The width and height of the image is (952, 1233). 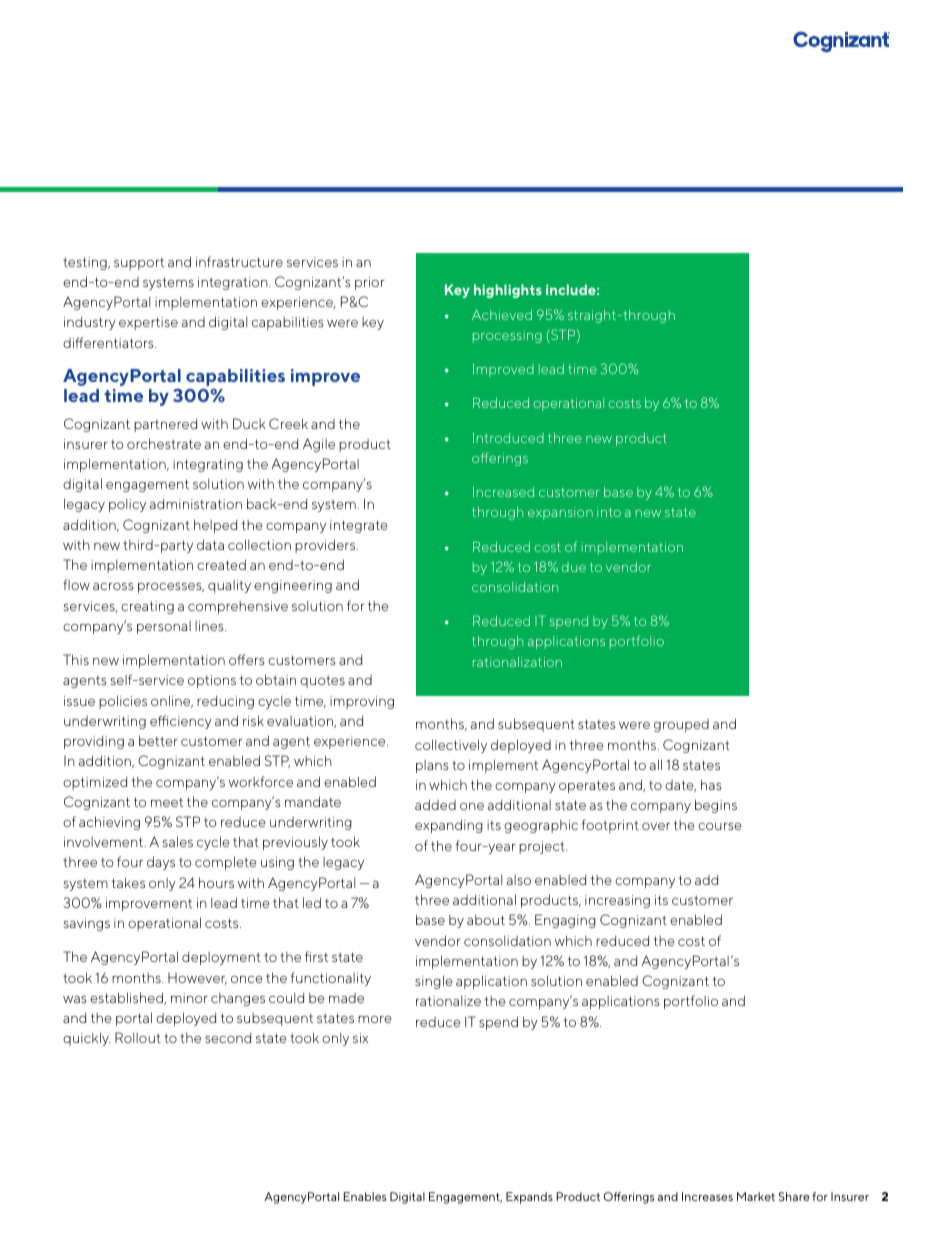 What do you see at coordinates (138, 1037) in the image?
I see `Rollout` at bounding box center [138, 1037].
